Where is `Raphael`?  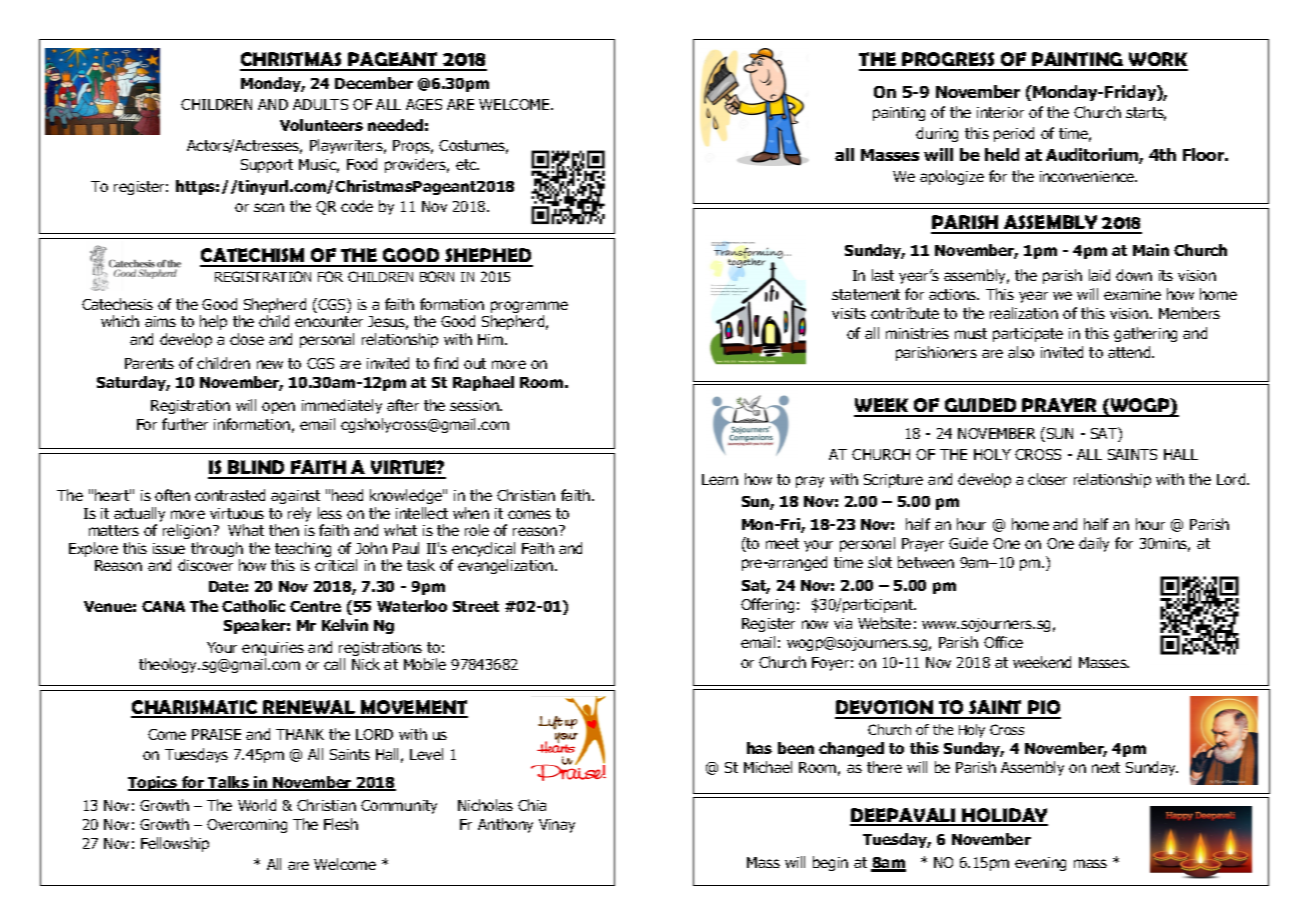
Raphael is located at coordinates (483, 383).
